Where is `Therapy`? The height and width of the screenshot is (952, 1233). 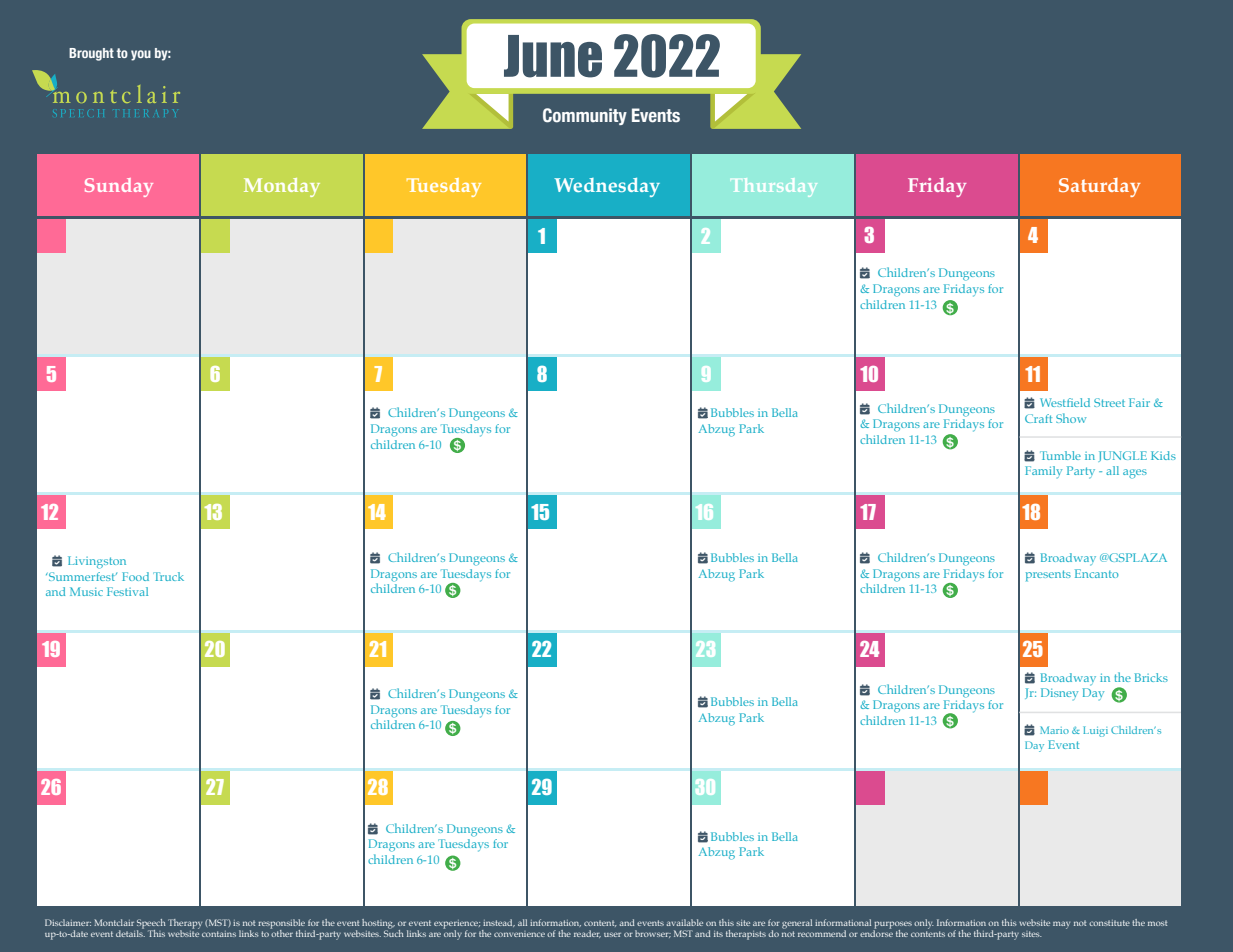 Therapy is located at coordinates (185, 925).
